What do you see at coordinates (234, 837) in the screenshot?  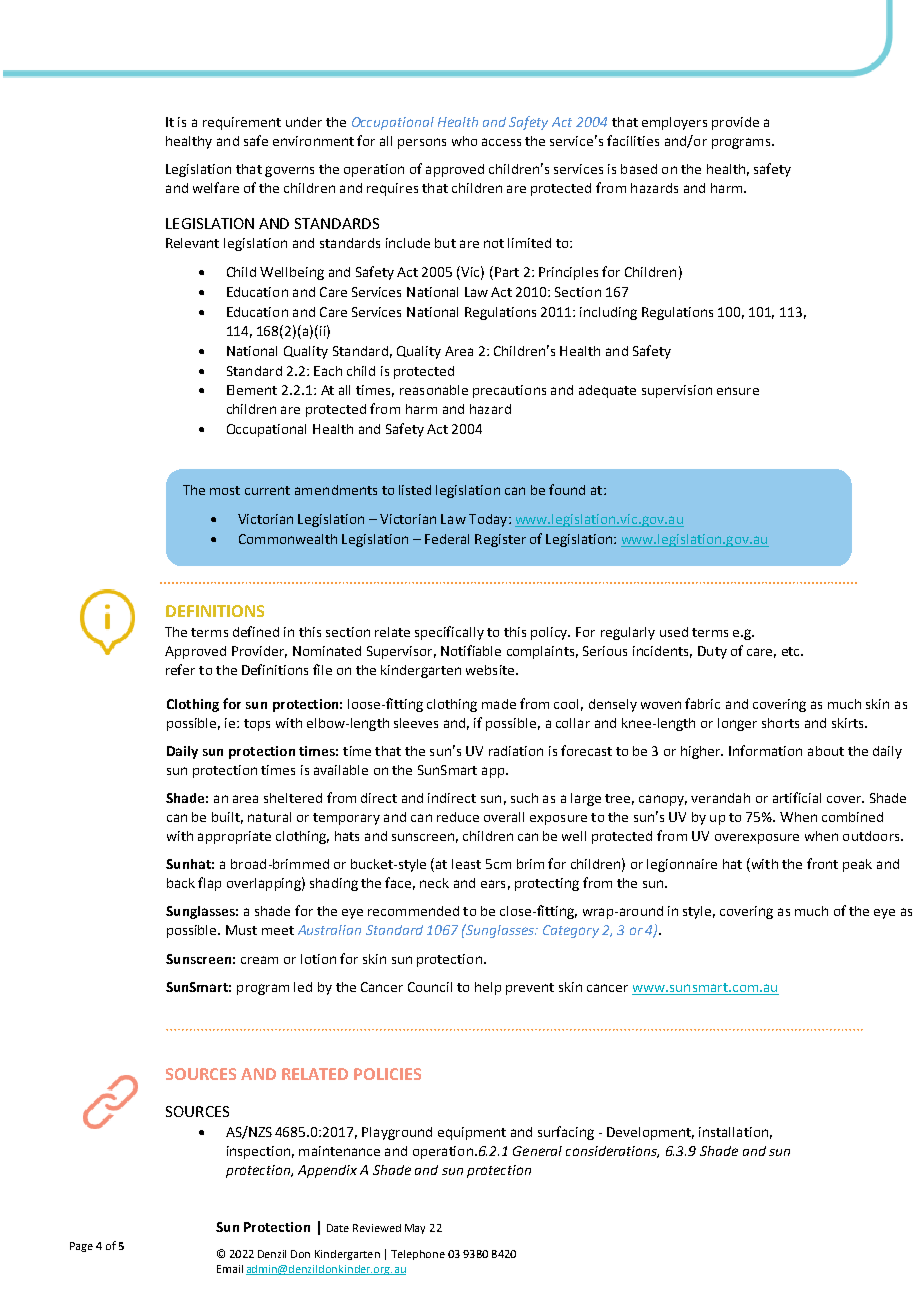 I see `appropriate` at bounding box center [234, 837].
